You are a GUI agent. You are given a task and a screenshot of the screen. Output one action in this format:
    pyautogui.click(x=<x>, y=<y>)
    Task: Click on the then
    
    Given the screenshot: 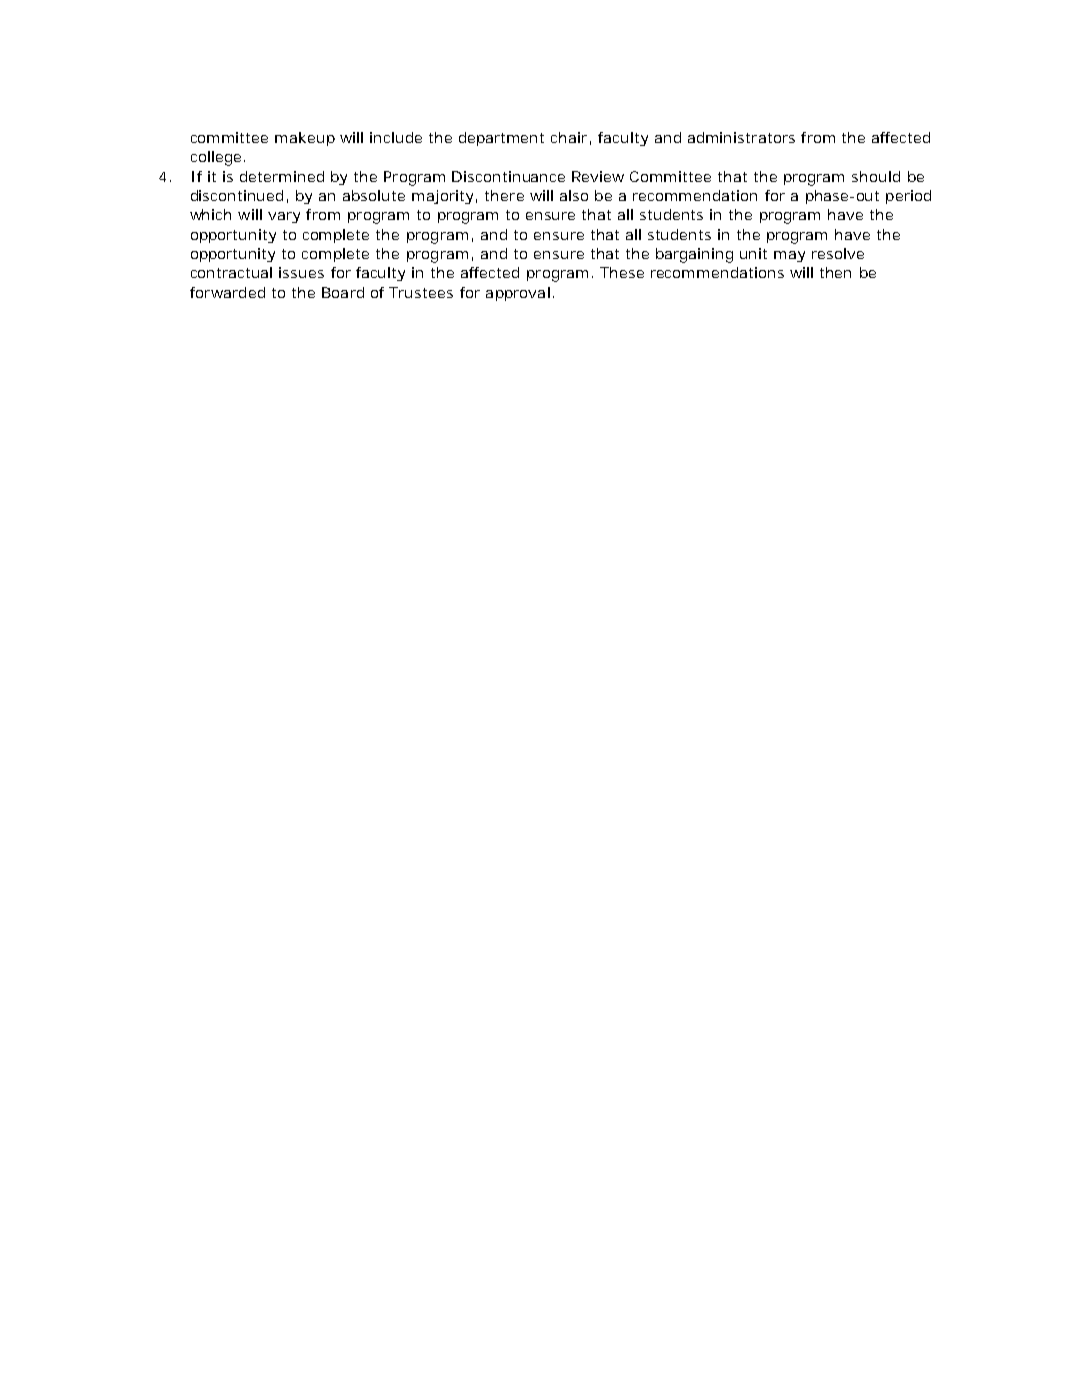 What is the action you would take?
    pyautogui.click(x=835, y=272)
